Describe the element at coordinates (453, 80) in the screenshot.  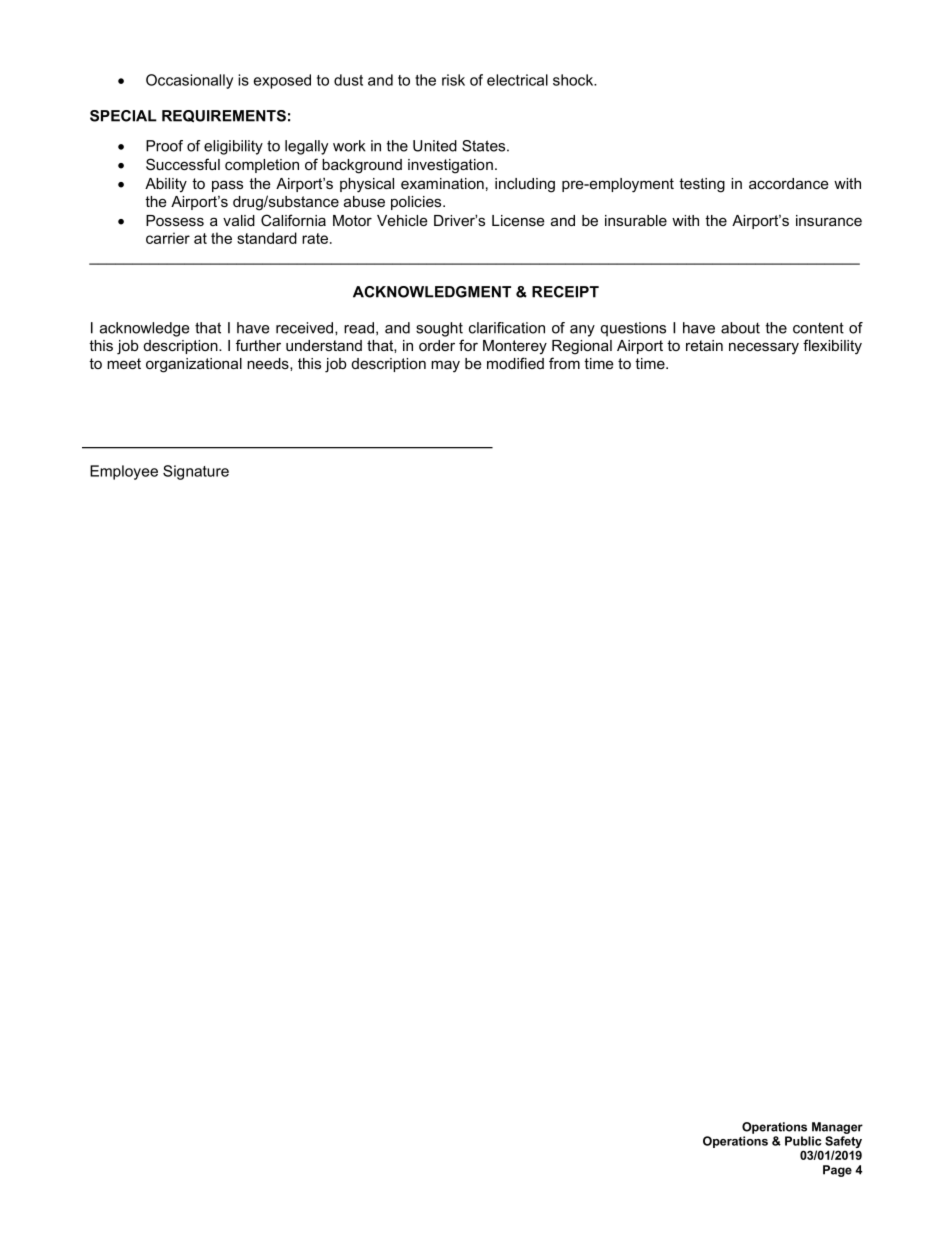
I see `risk` at that location.
